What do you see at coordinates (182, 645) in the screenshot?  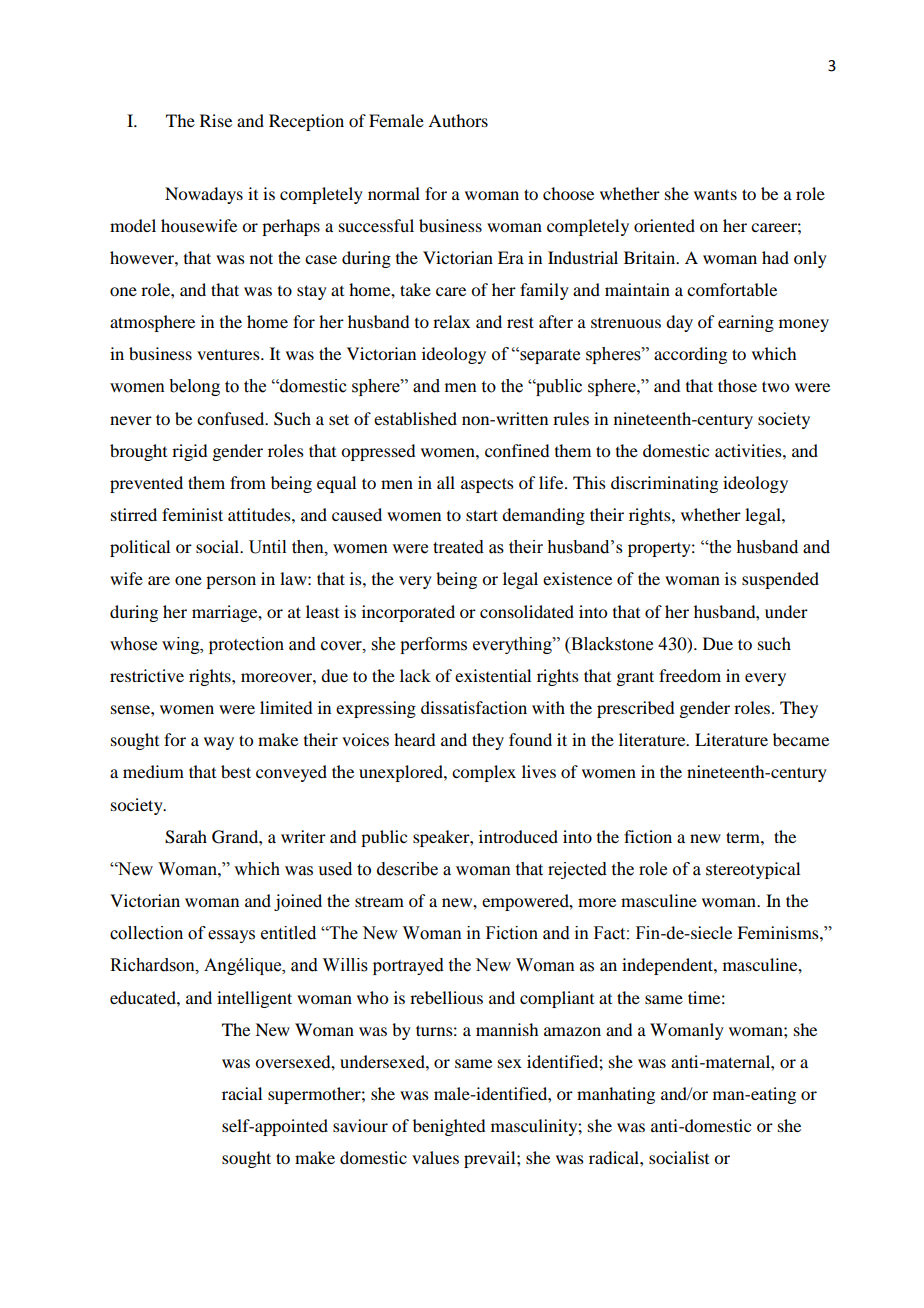 I see `wing` at bounding box center [182, 645].
